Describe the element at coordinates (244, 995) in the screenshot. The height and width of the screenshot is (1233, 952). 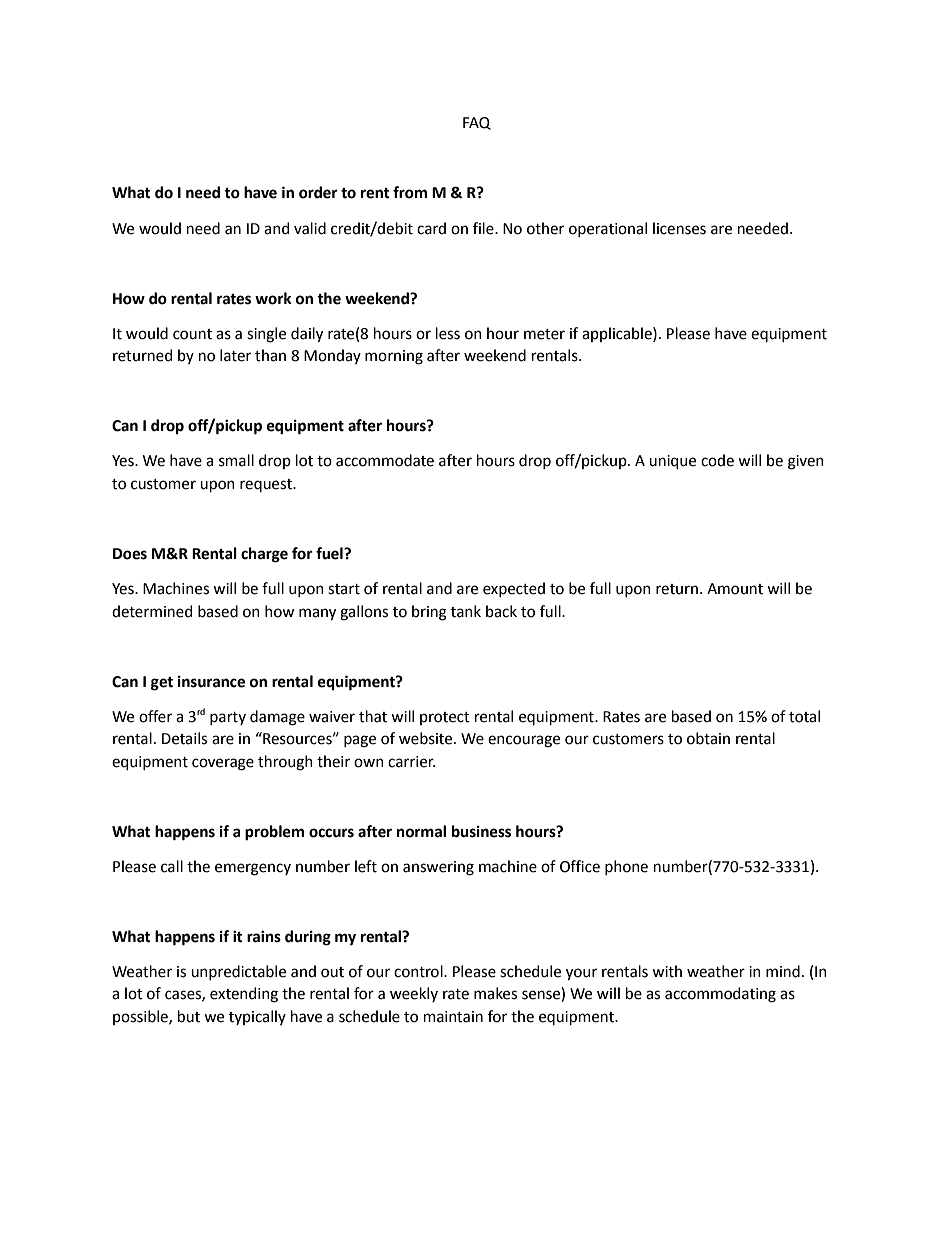
I see `extending` at that location.
